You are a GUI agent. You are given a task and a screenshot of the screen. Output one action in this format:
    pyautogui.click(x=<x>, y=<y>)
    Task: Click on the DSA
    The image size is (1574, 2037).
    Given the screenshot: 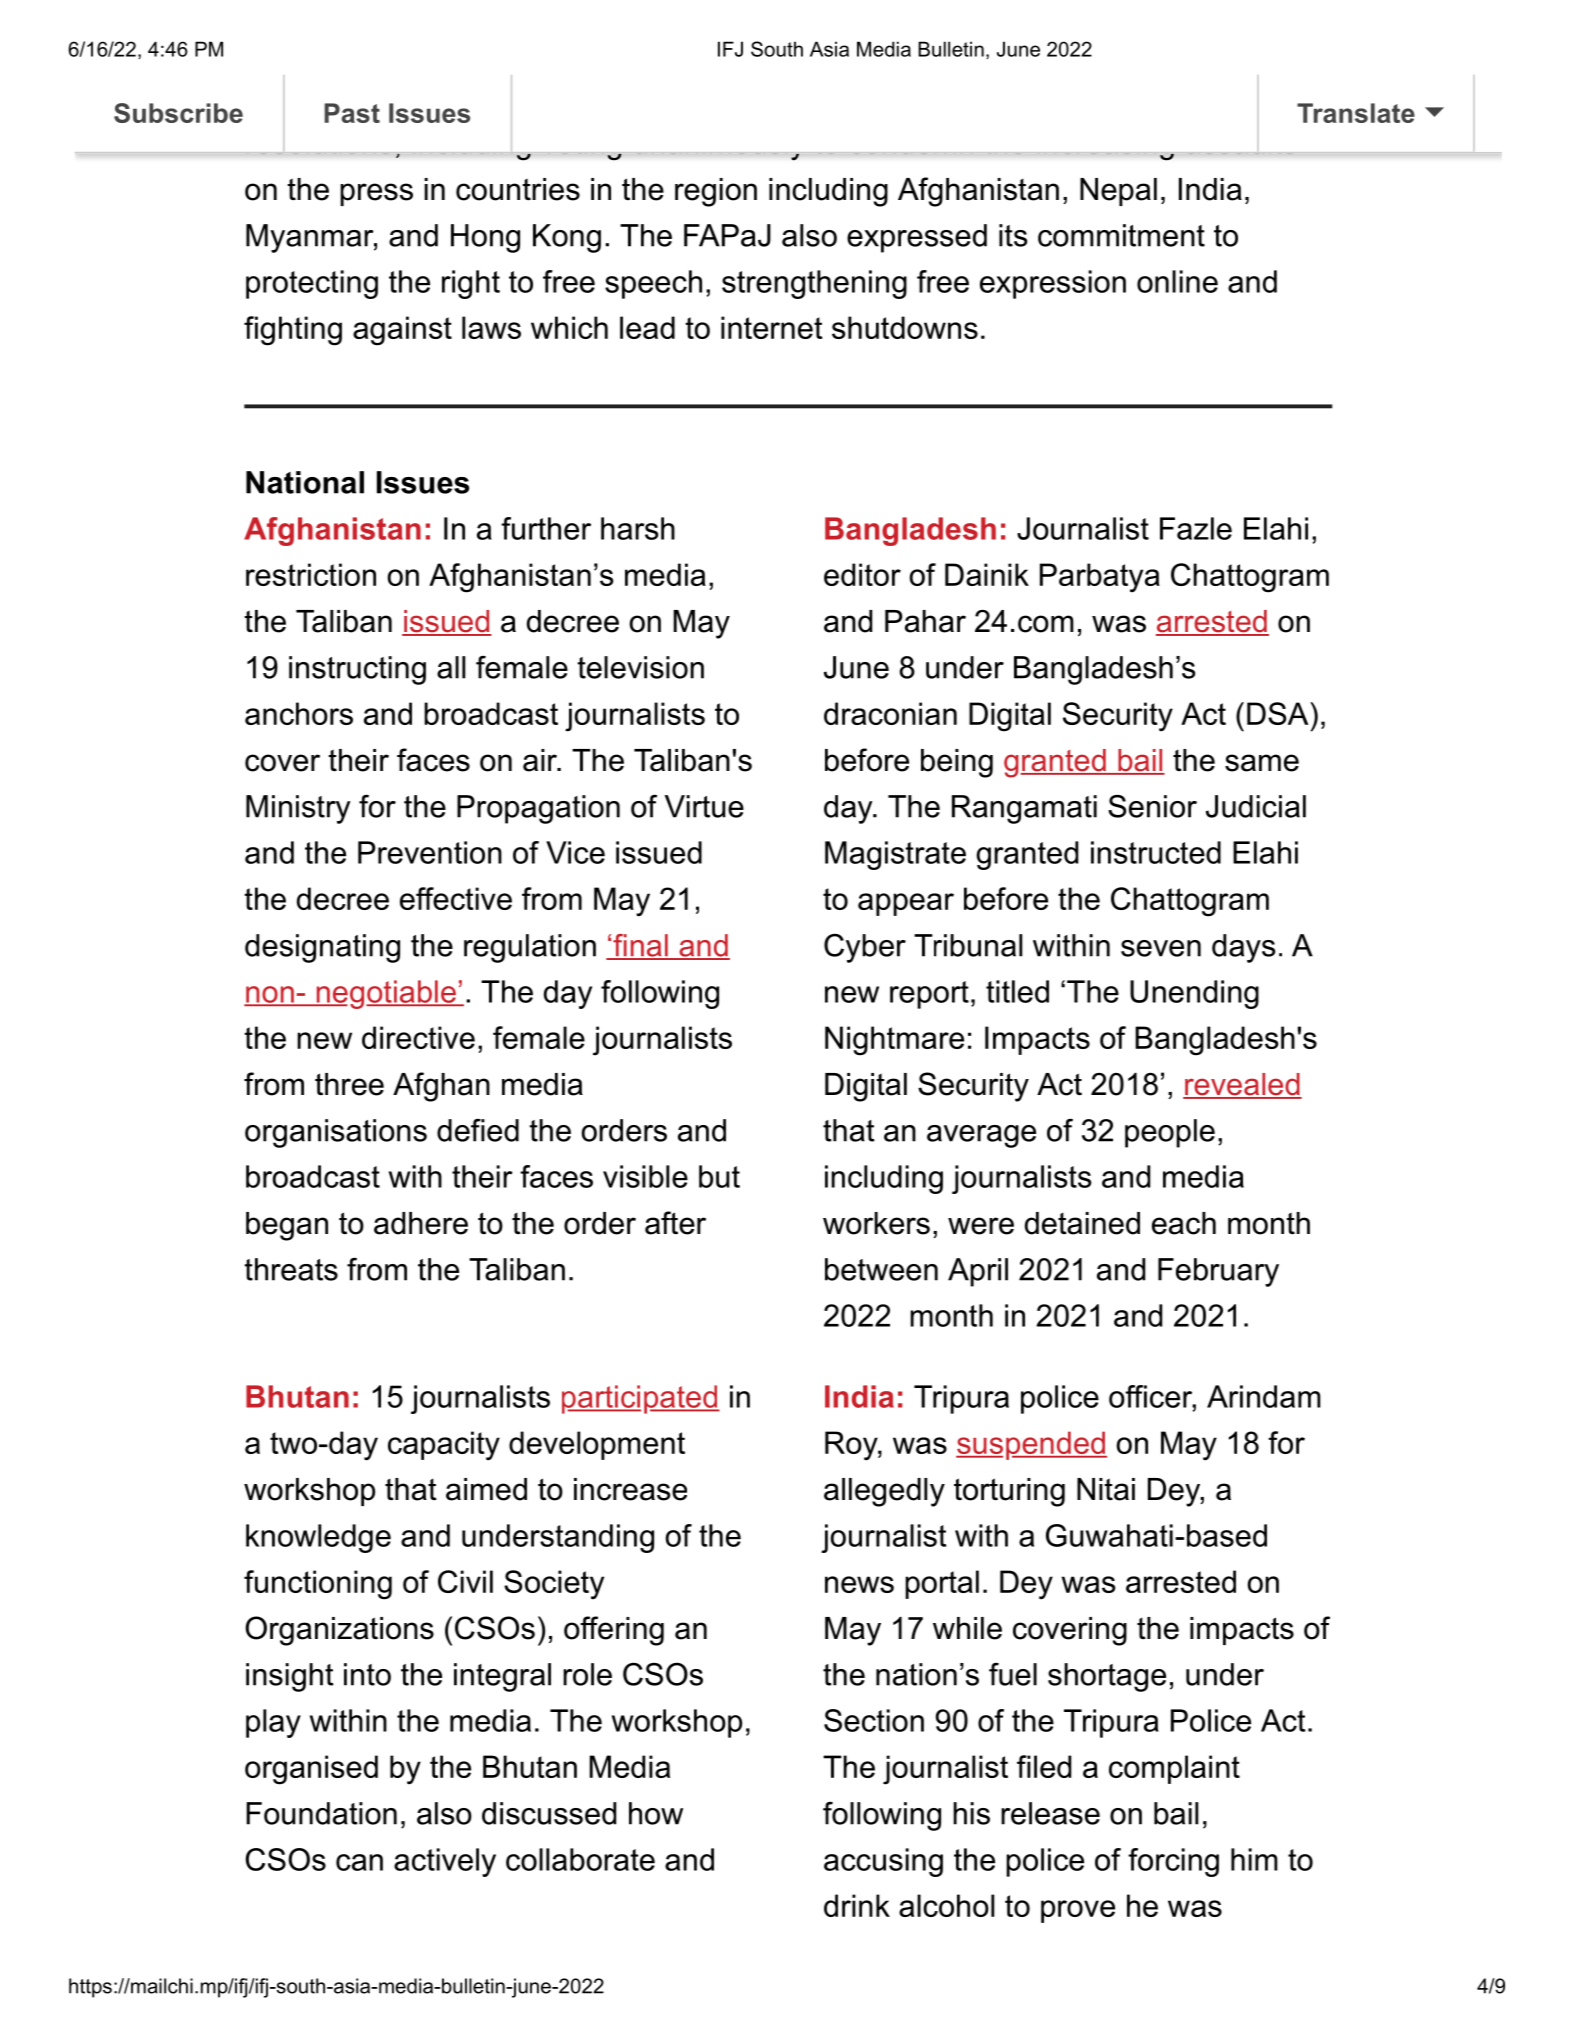 What is the action you would take?
    pyautogui.click(x=1279, y=713)
